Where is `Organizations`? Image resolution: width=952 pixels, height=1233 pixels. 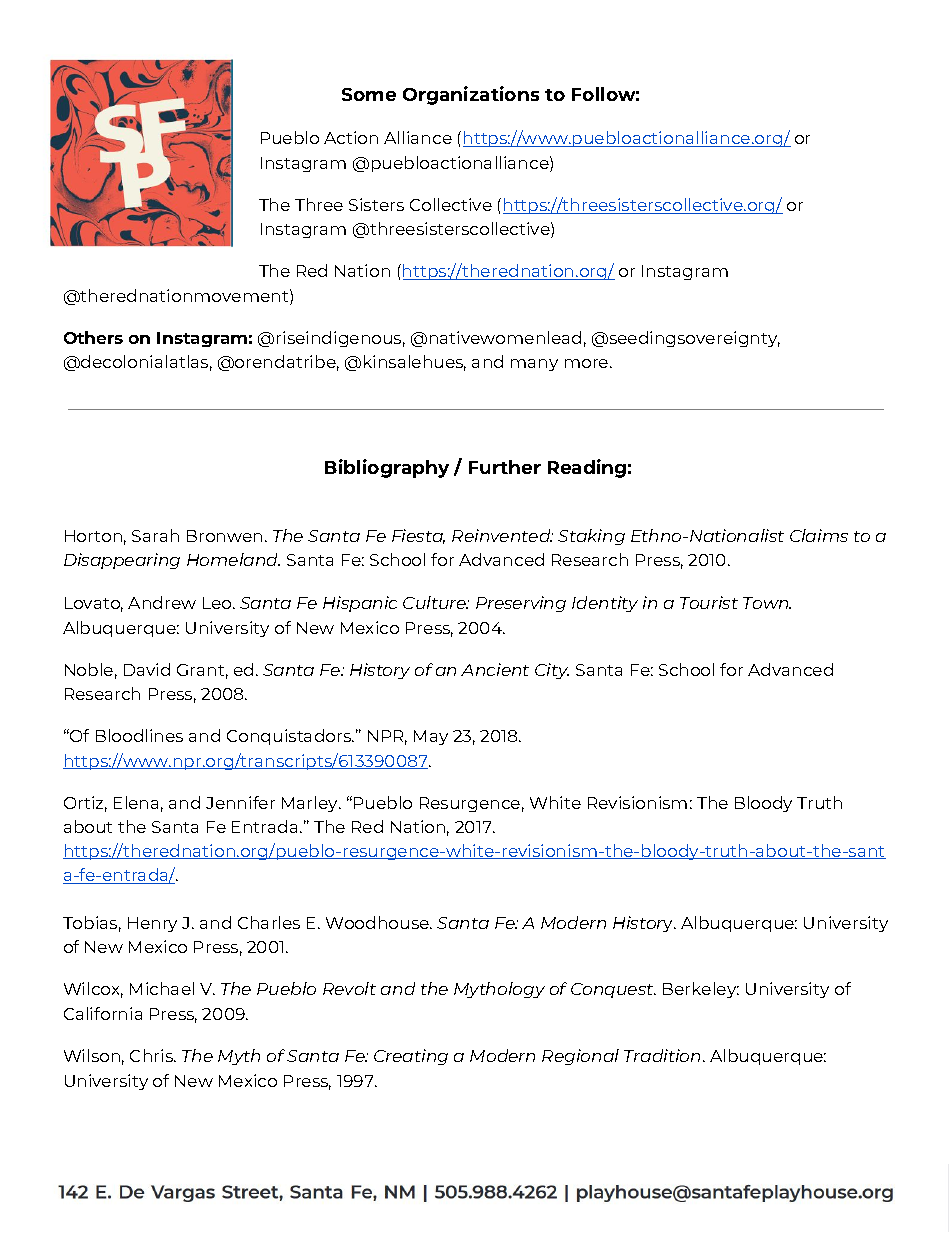
Organizations is located at coordinates (471, 95).
